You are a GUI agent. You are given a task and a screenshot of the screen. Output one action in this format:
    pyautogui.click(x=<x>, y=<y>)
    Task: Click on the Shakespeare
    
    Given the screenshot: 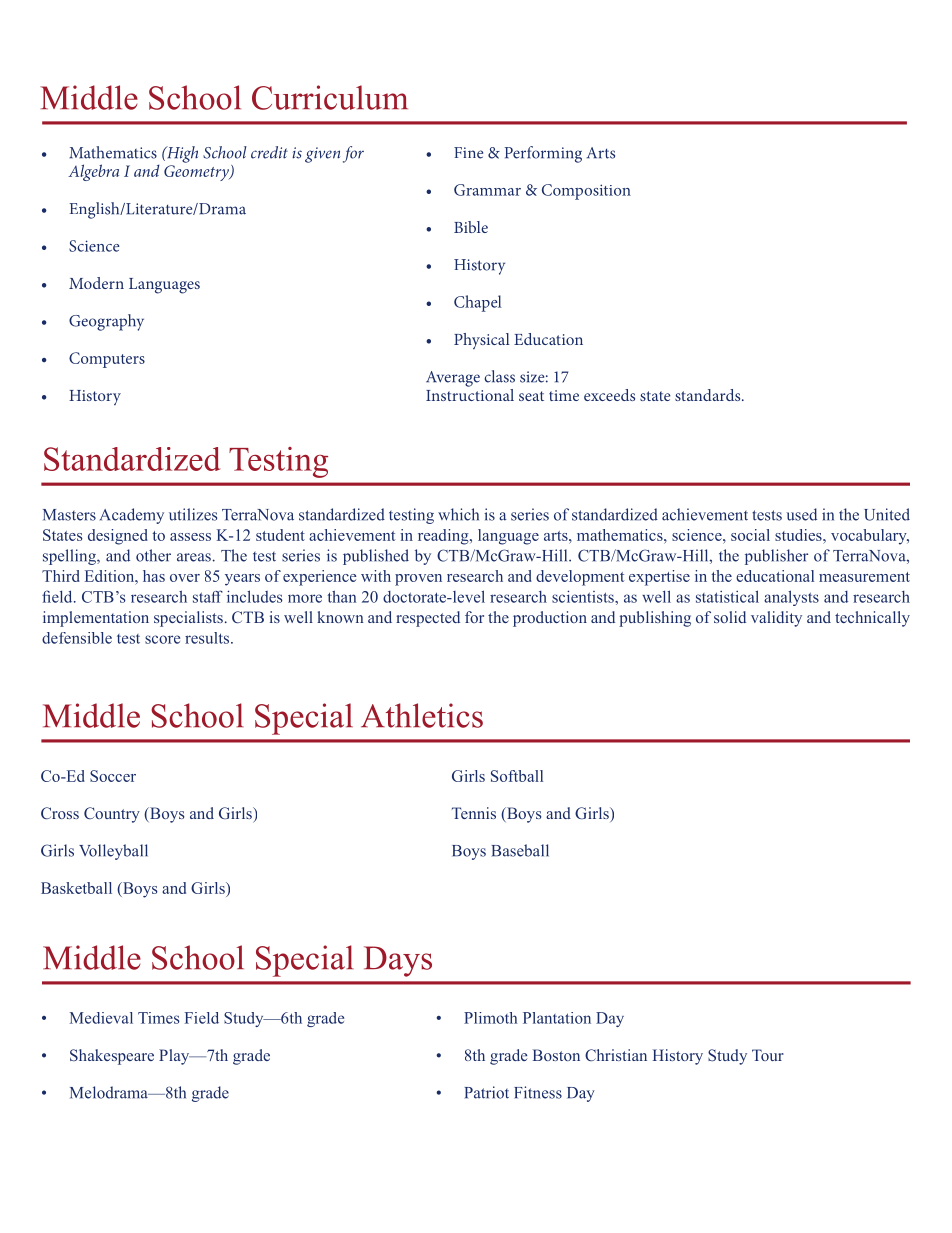 What is the action you would take?
    pyautogui.click(x=112, y=1057)
